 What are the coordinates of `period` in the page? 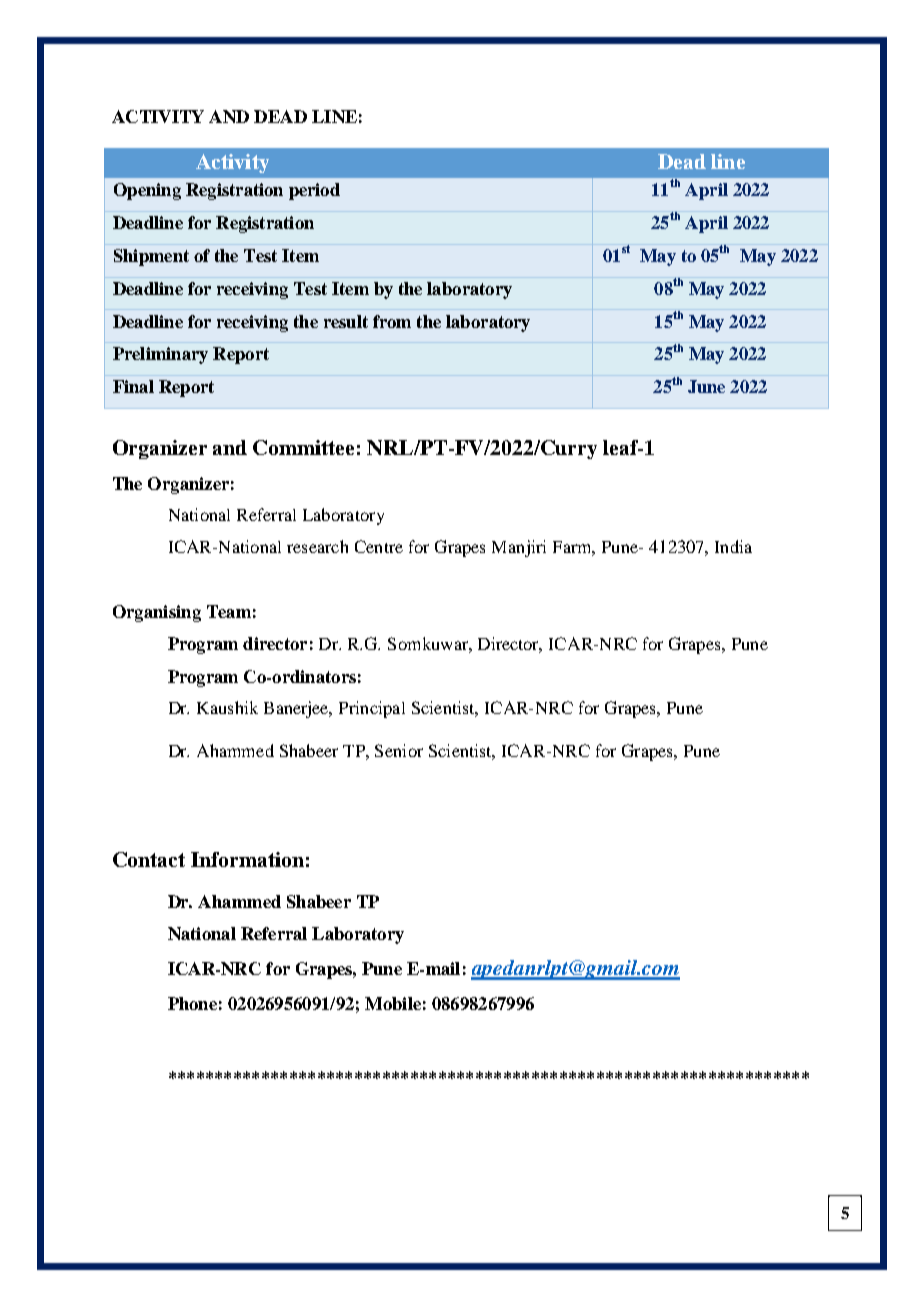 It's located at (314, 191).
